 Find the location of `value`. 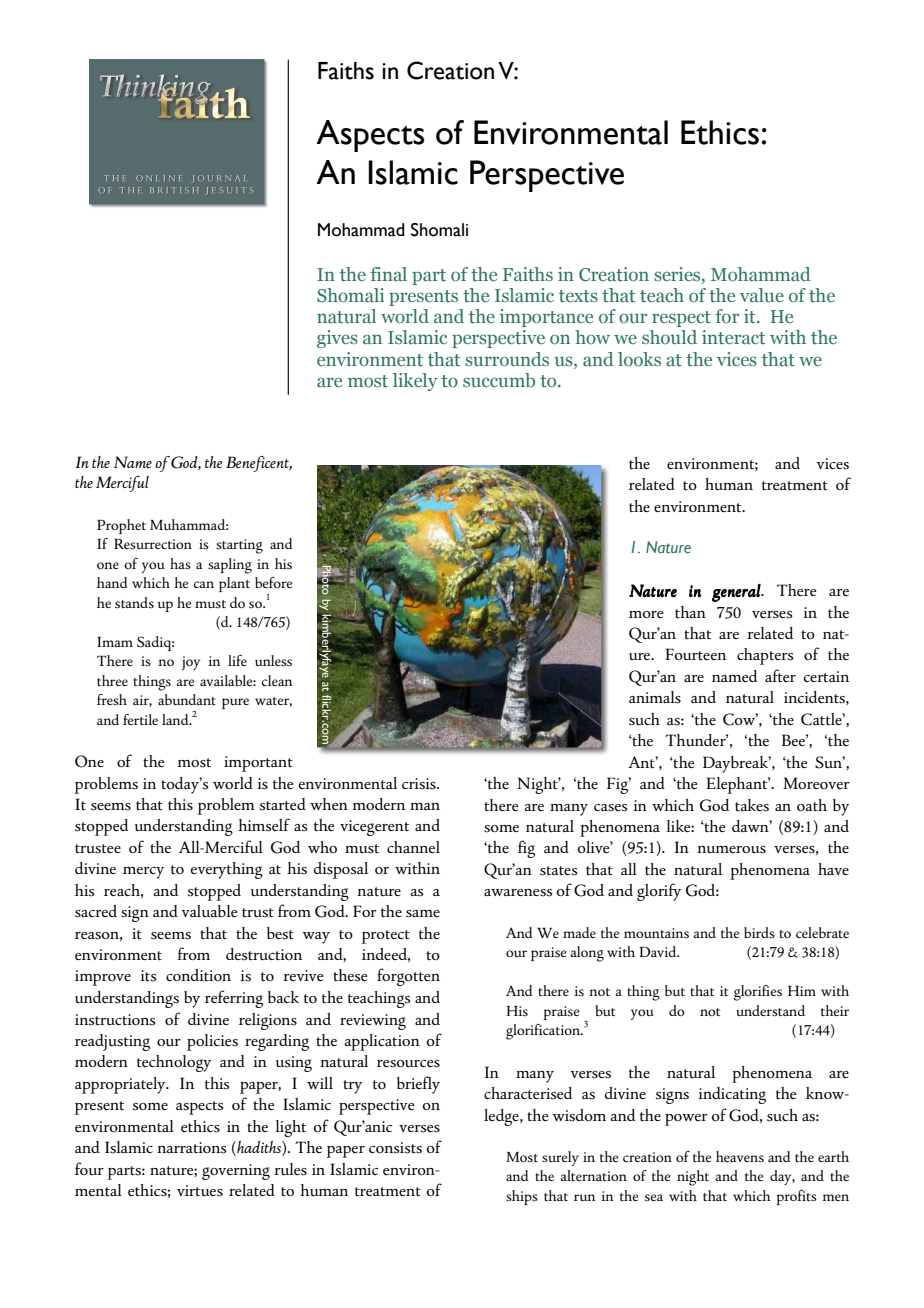

value is located at coordinates (762, 295).
